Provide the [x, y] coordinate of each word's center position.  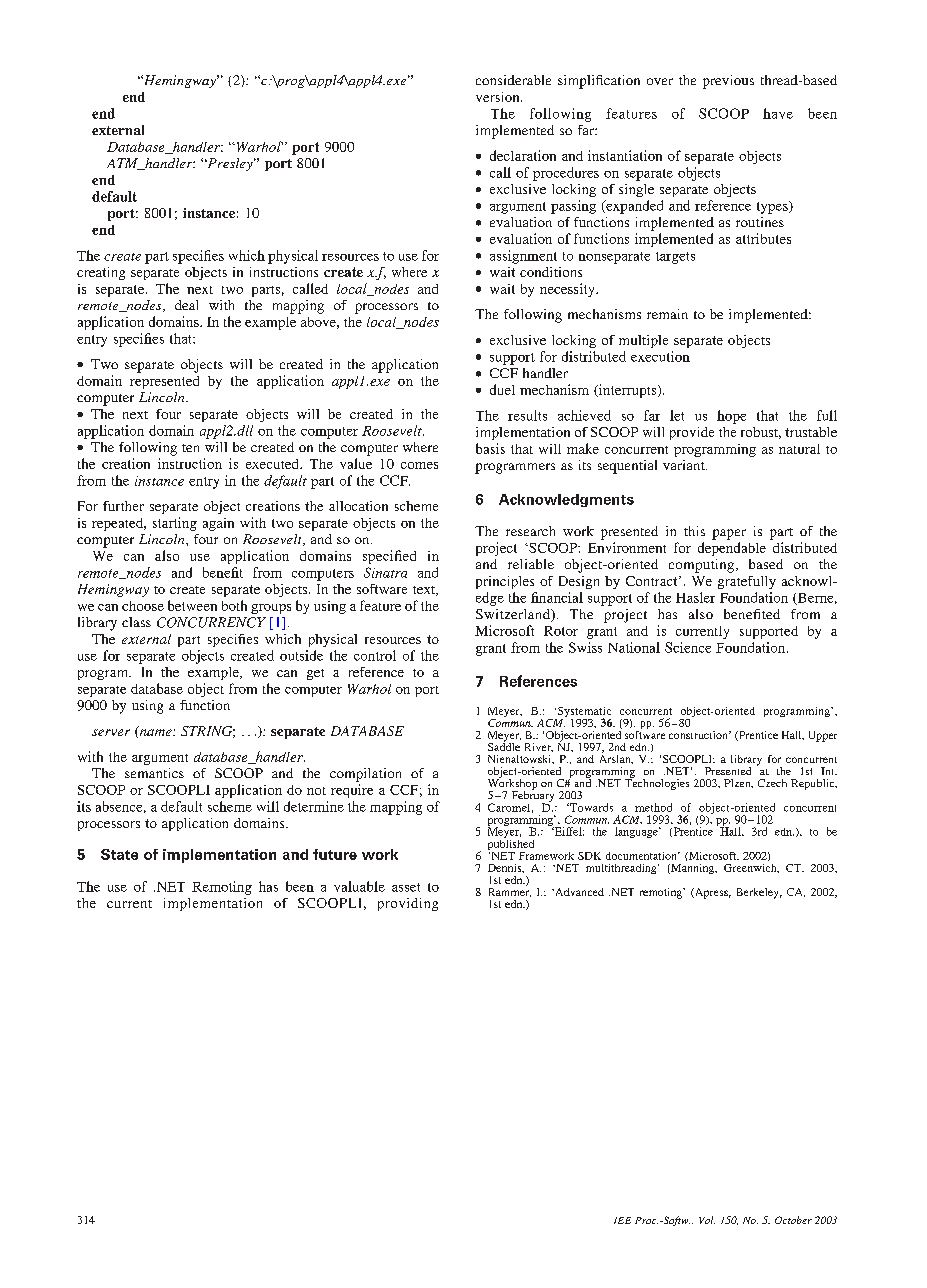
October [793, 1220]
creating [101, 273]
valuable [359, 886]
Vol [707, 1220]
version [499, 97]
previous [728, 82]
